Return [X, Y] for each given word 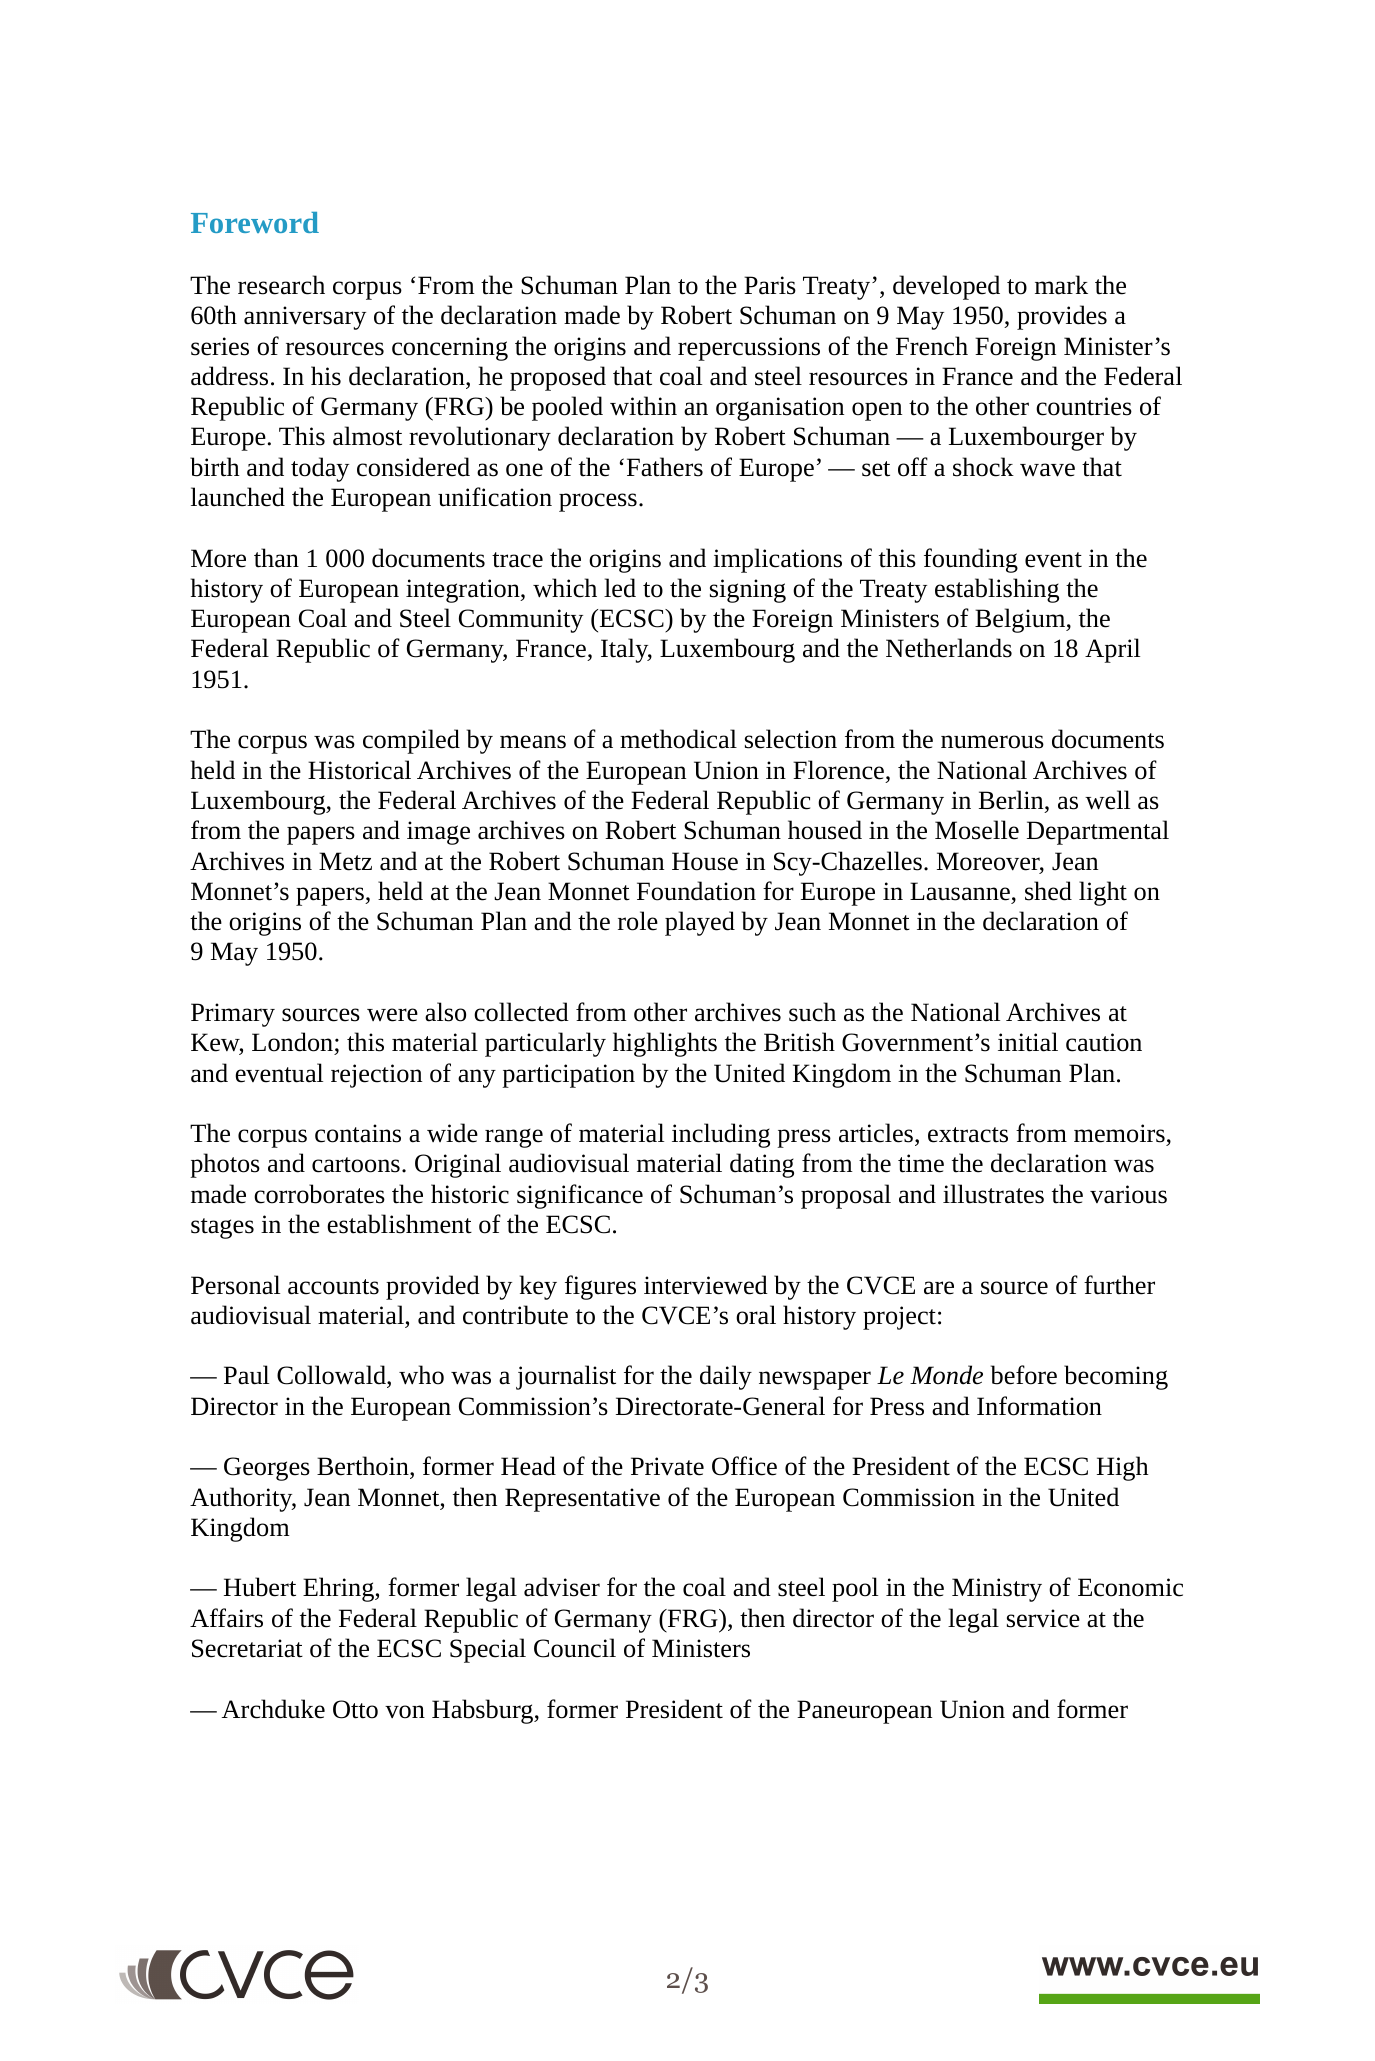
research [281, 285]
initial [1028, 1042]
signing [748, 591]
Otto [355, 1709]
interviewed [706, 1285]
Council [575, 1648]
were [392, 1015]
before [1024, 1375]
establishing [997, 590]
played [700, 923]
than [276, 558]
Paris [770, 285]
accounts [333, 1287]
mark [1061, 285]
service [1043, 1618]
